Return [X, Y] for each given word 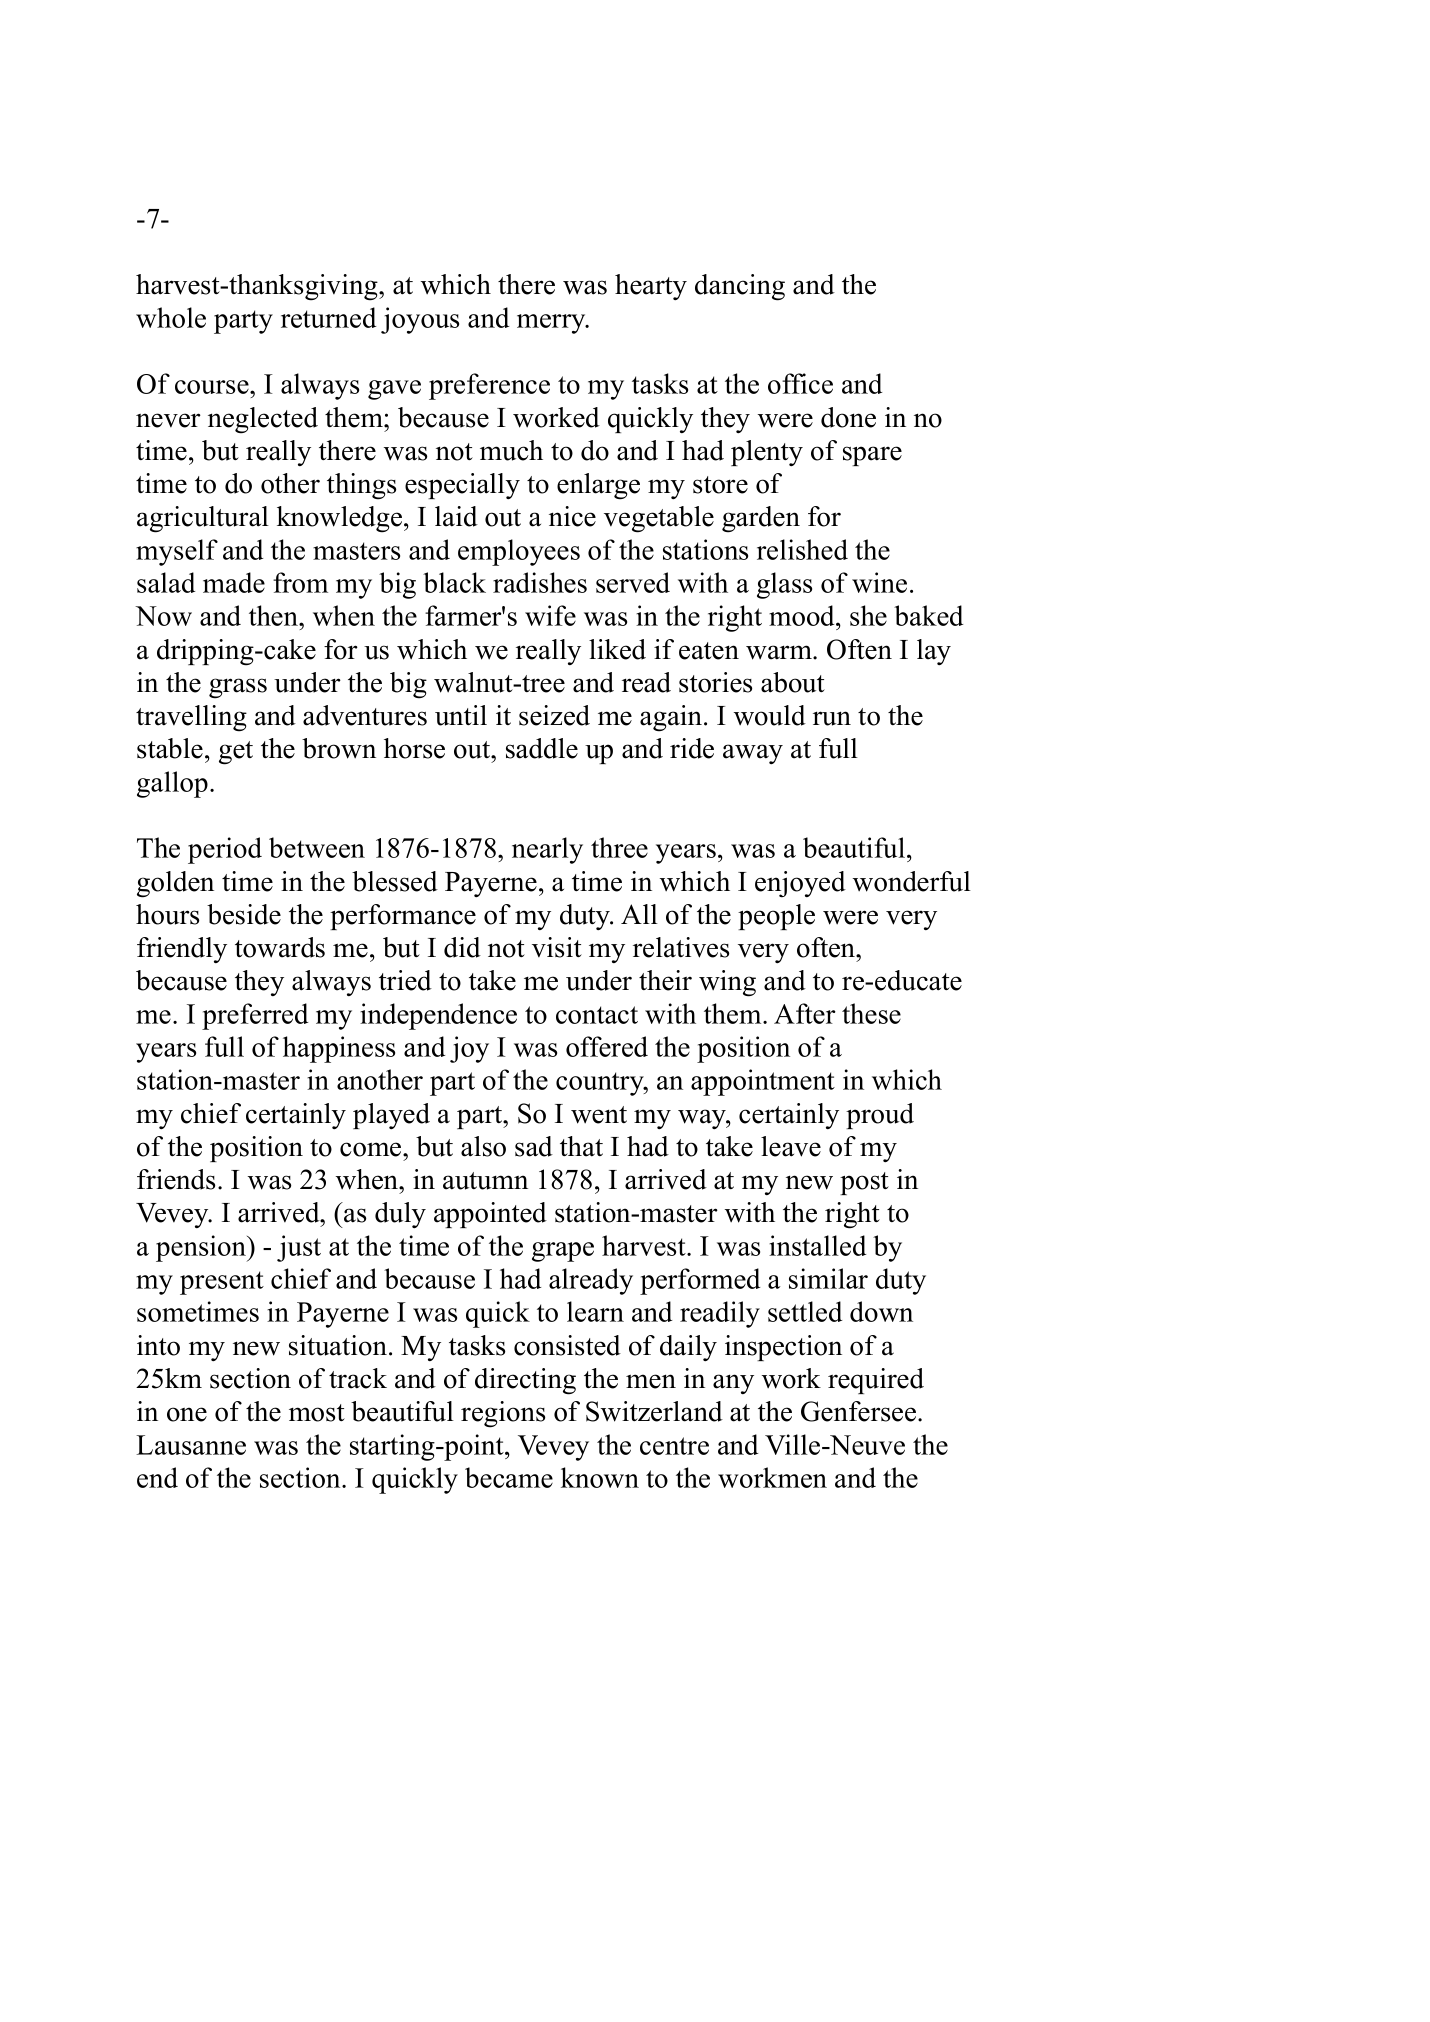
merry [552, 324]
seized [554, 715]
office [800, 383]
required [876, 1381]
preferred [255, 1016]
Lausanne [191, 1445]
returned [328, 317]
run [832, 718]
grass [238, 688]
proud [880, 1116]
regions [503, 1414]
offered [607, 1046]
